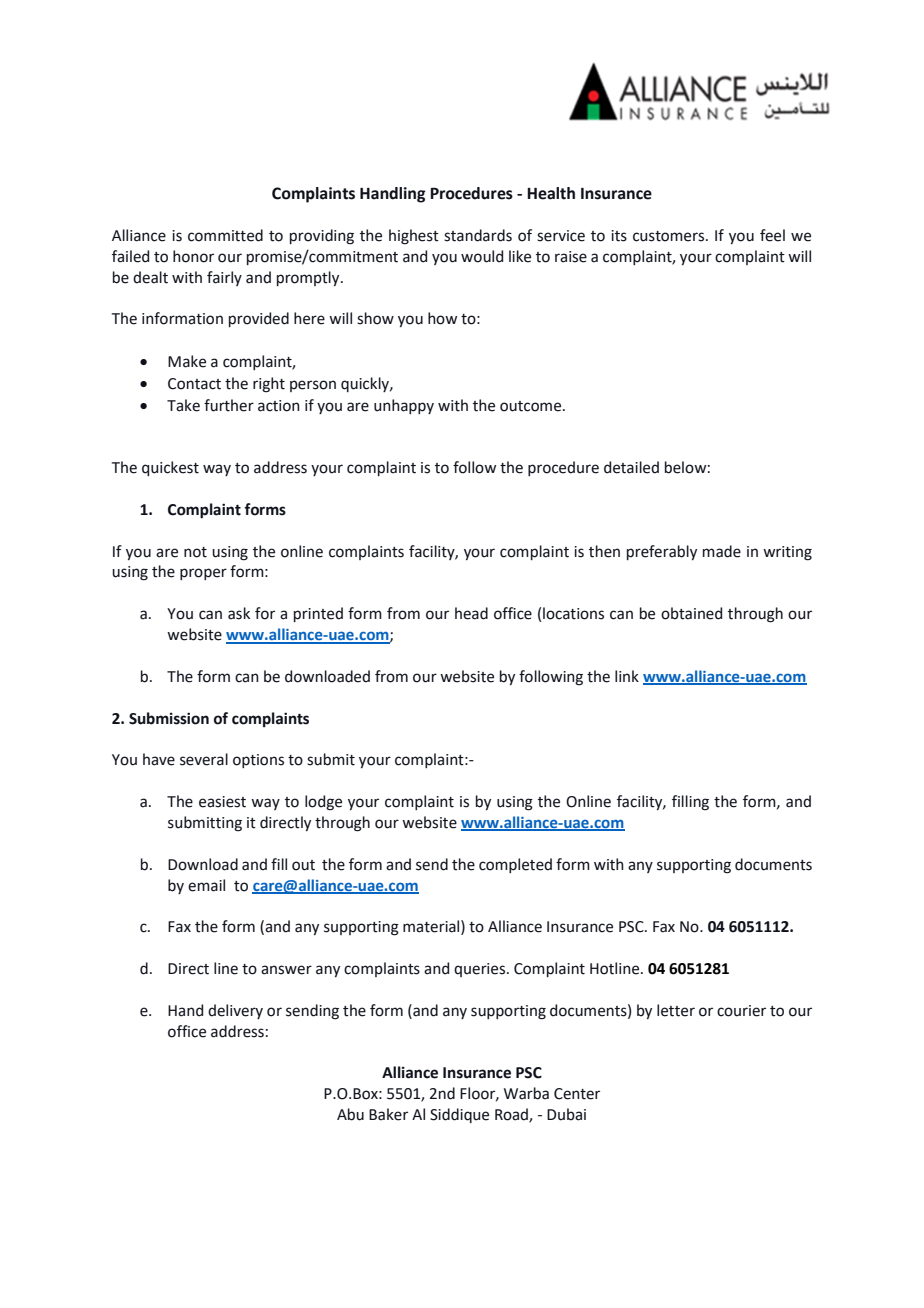  What do you see at coordinates (225, 235) in the screenshot?
I see `committed` at bounding box center [225, 235].
